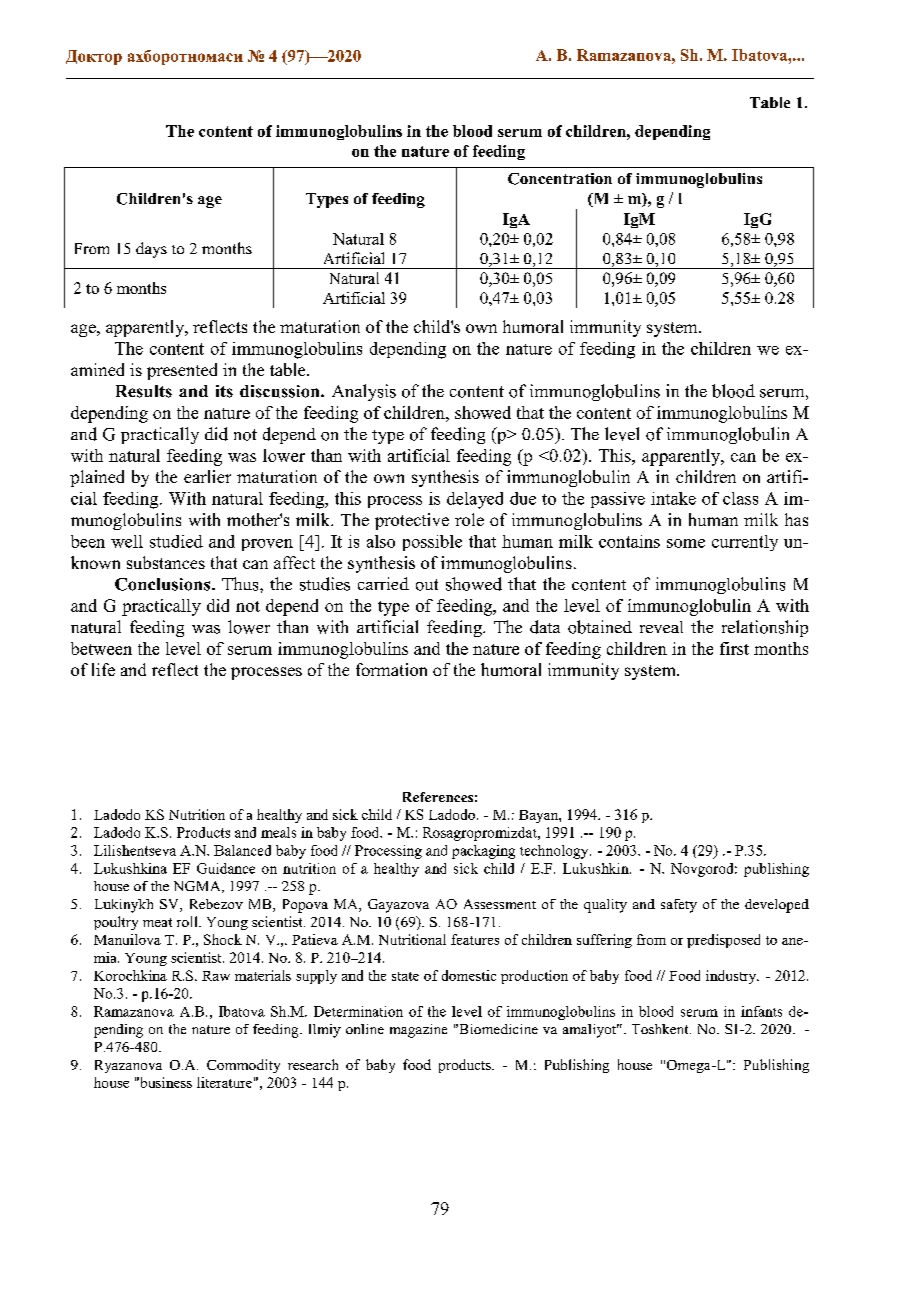 Image resolution: width=924 pixels, height=1308 pixels. Describe the element at coordinates (560, 179) in the page. I see `Concentration` at that location.
